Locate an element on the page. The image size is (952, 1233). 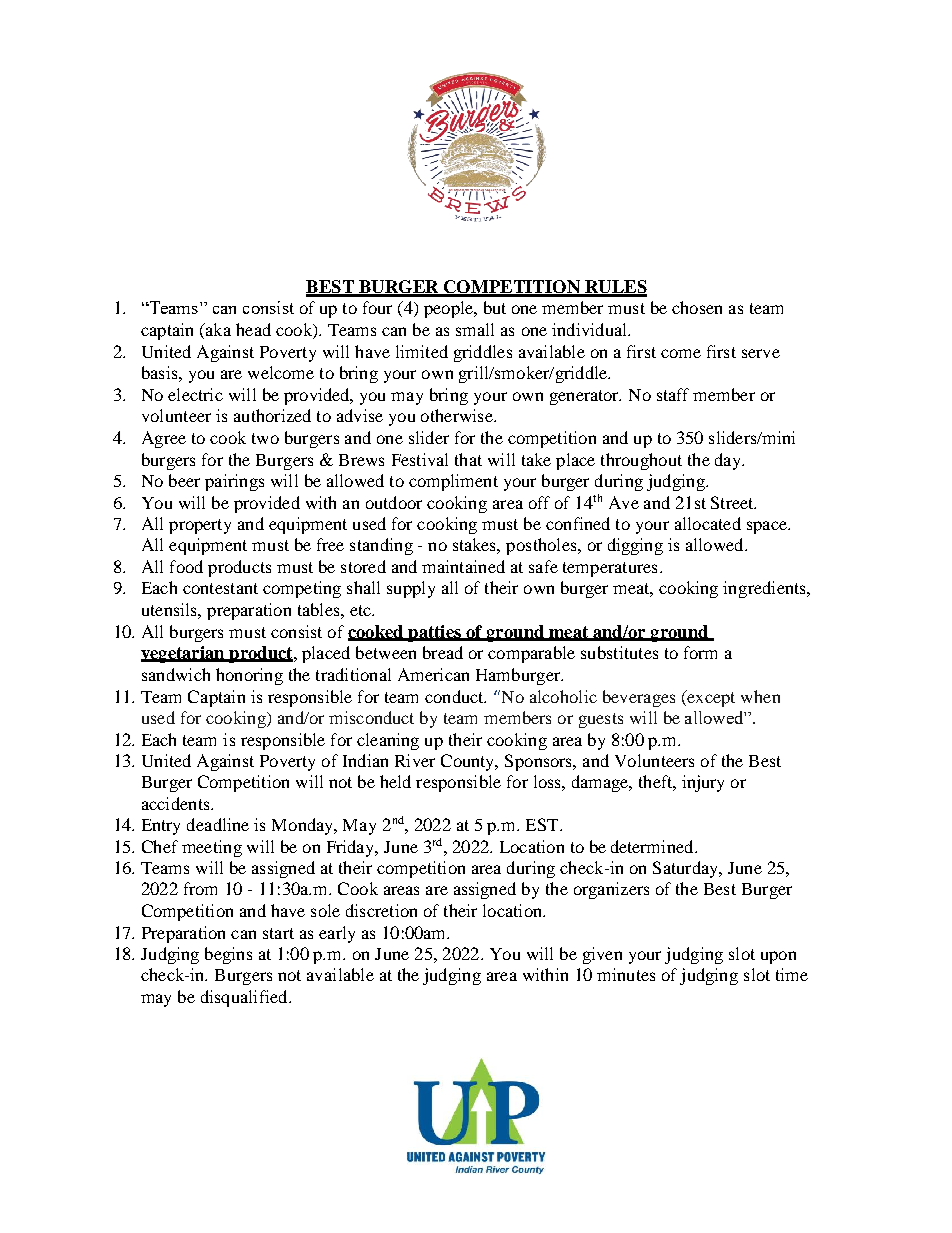
bread is located at coordinates (443, 652).
